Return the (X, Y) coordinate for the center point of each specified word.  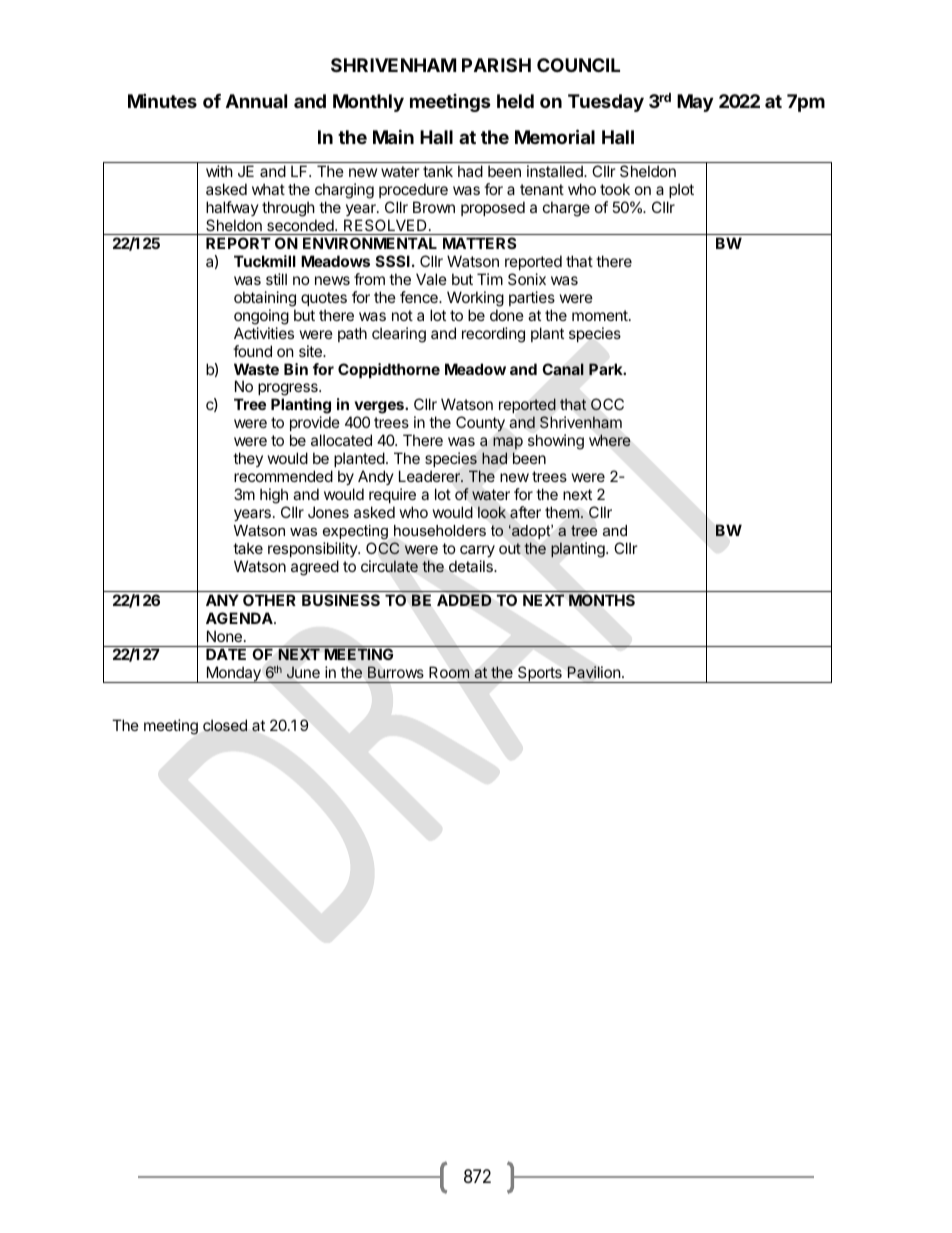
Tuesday (606, 103)
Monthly (368, 103)
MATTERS (479, 243)
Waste (256, 369)
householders (440, 530)
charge (566, 209)
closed (225, 725)
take (248, 548)
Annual (256, 101)
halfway (232, 208)
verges (380, 409)
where (610, 440)
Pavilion (594, 672)
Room (449, 672)
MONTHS (602, 600)
